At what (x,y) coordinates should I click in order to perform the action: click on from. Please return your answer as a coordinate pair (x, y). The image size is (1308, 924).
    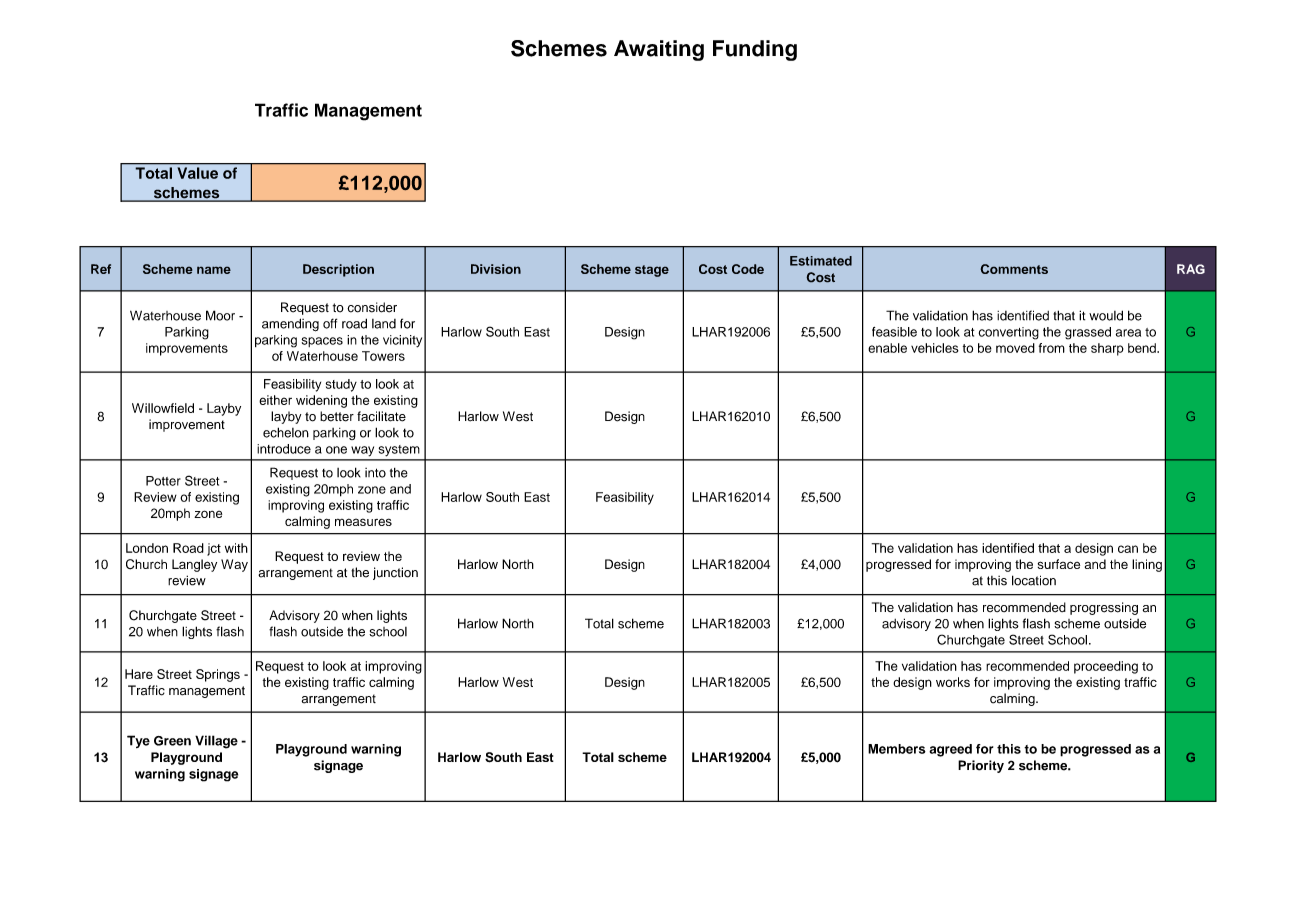
    Looking at the image, I should click on (1052, 348).
